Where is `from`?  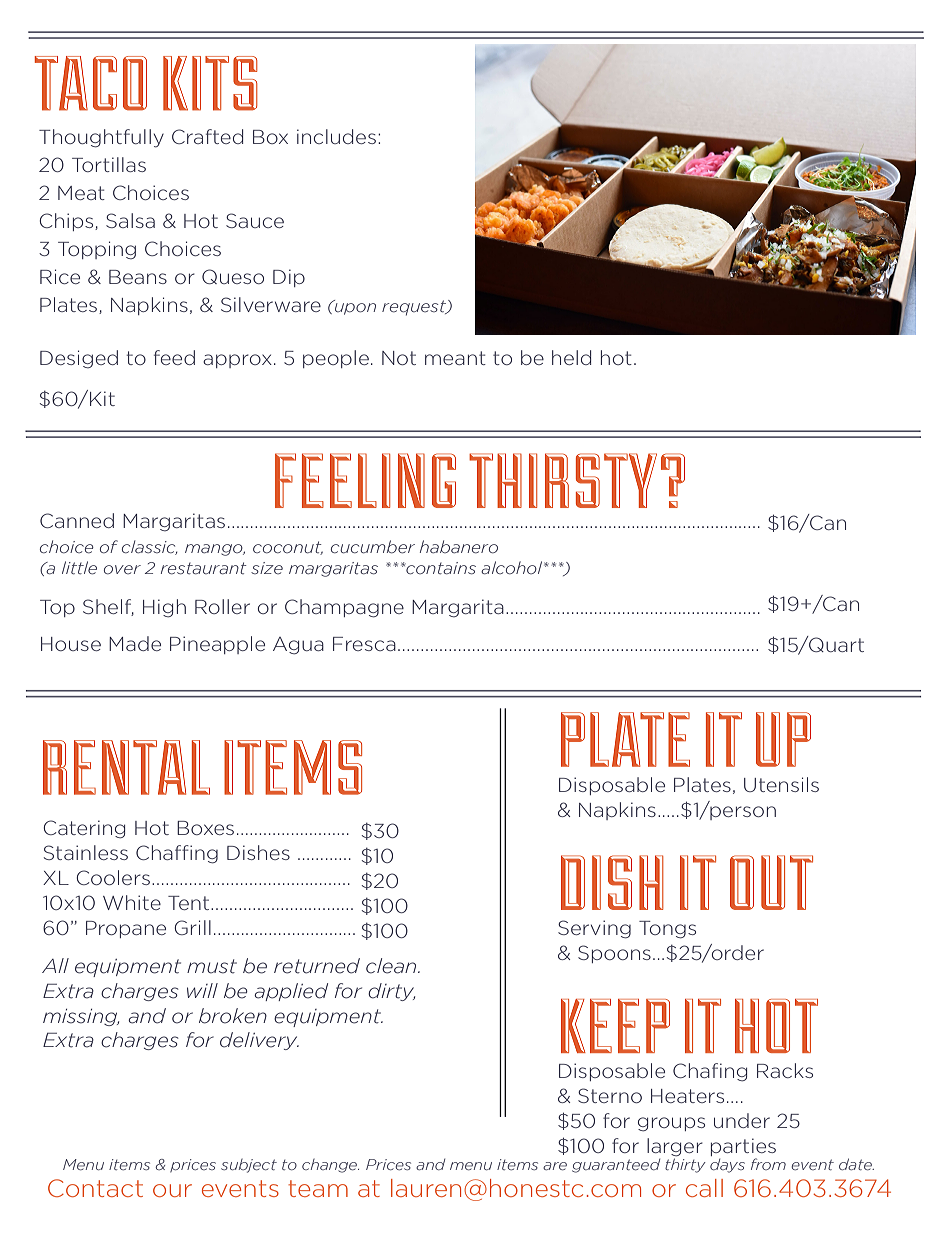 from is located at coordinates (768, 1164).
